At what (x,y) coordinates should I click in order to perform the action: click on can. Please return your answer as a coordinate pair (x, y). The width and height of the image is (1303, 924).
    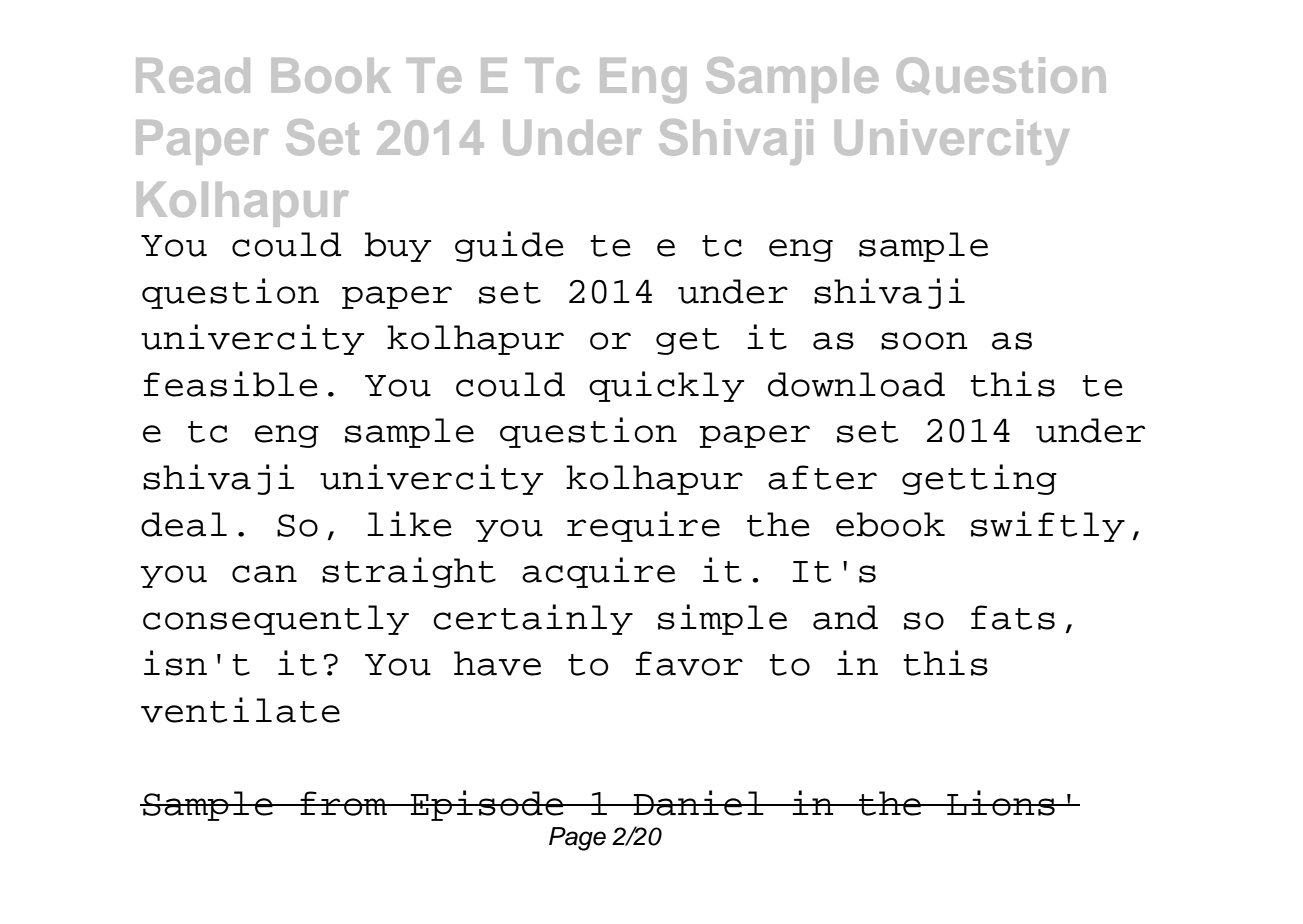
    Looking at the image, I should click on (264, 574).
